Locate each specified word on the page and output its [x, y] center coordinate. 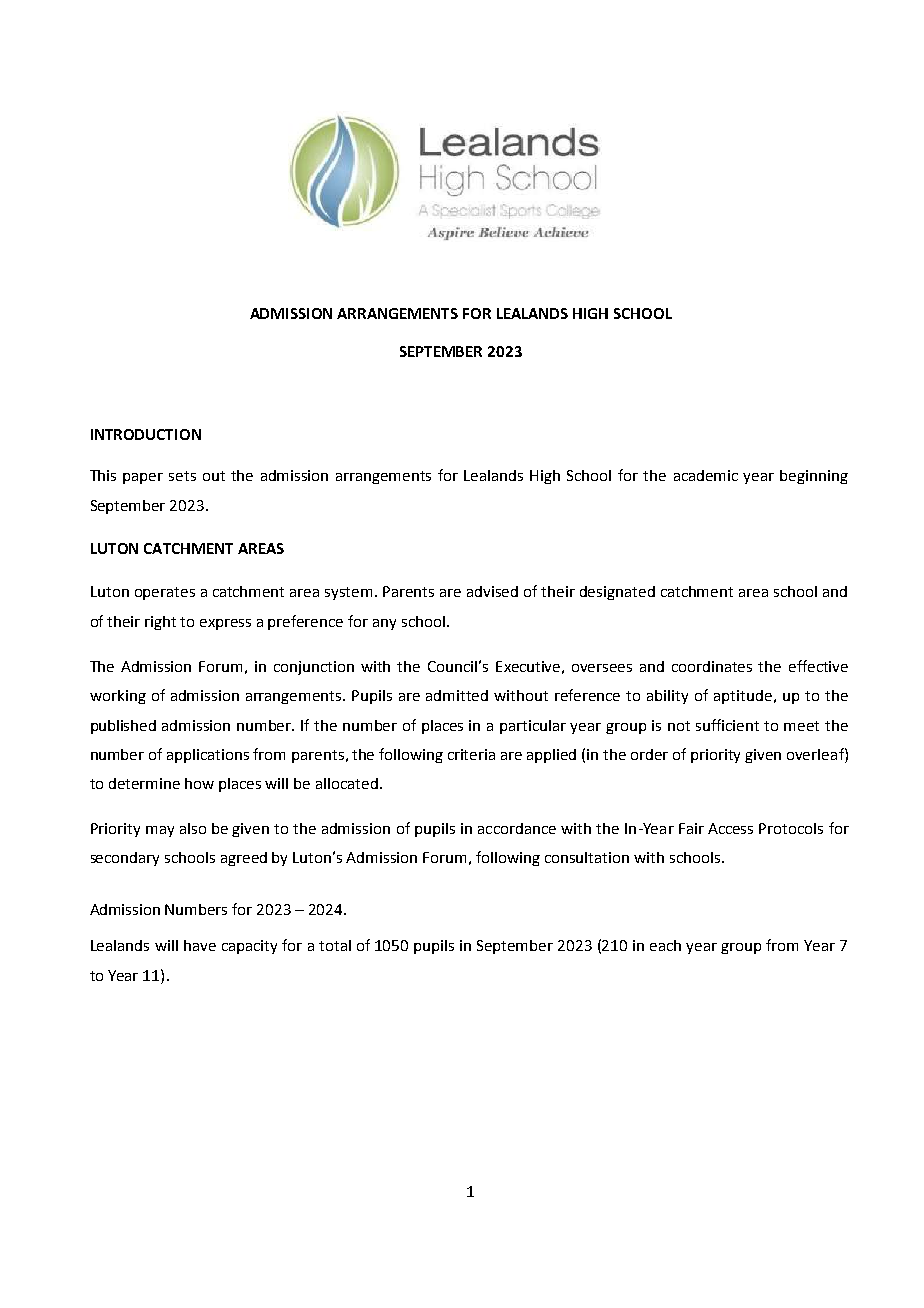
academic [706, 475]
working [118, 697]
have [200, 945]
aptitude [744, 697]
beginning [814, 477]
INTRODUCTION [146, 434]
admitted [457, 695]
